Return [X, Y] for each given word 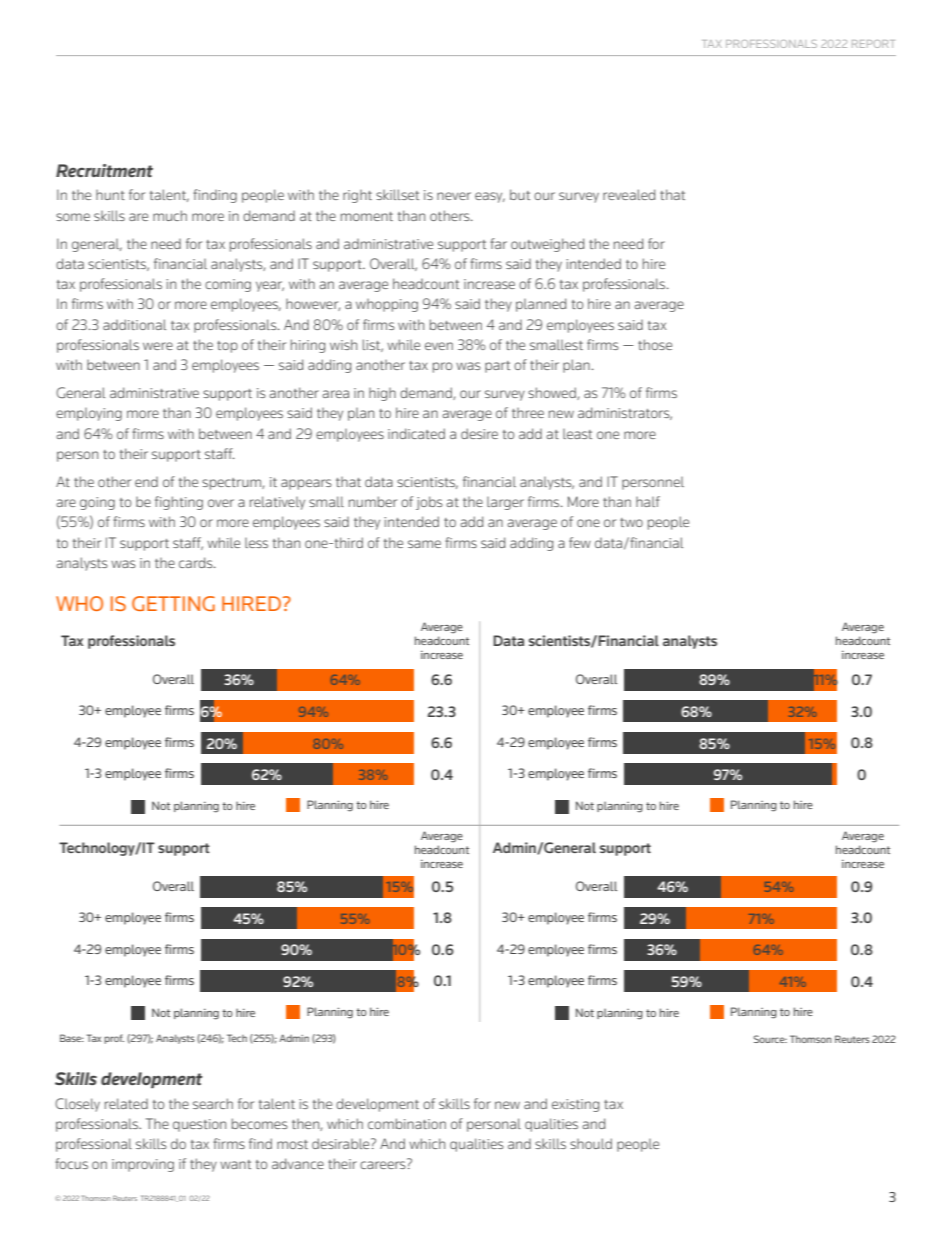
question [199, 1125]
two [631, 522]
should [591, 1143]
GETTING [173, 603]
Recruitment [104, 170]
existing [575, 1105]
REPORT [873, 44]
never [454, 196]
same [424, 544]
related [126, 1103]
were [158, 346]
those [655, 344]
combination [407, 1123]
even [439, 346]
